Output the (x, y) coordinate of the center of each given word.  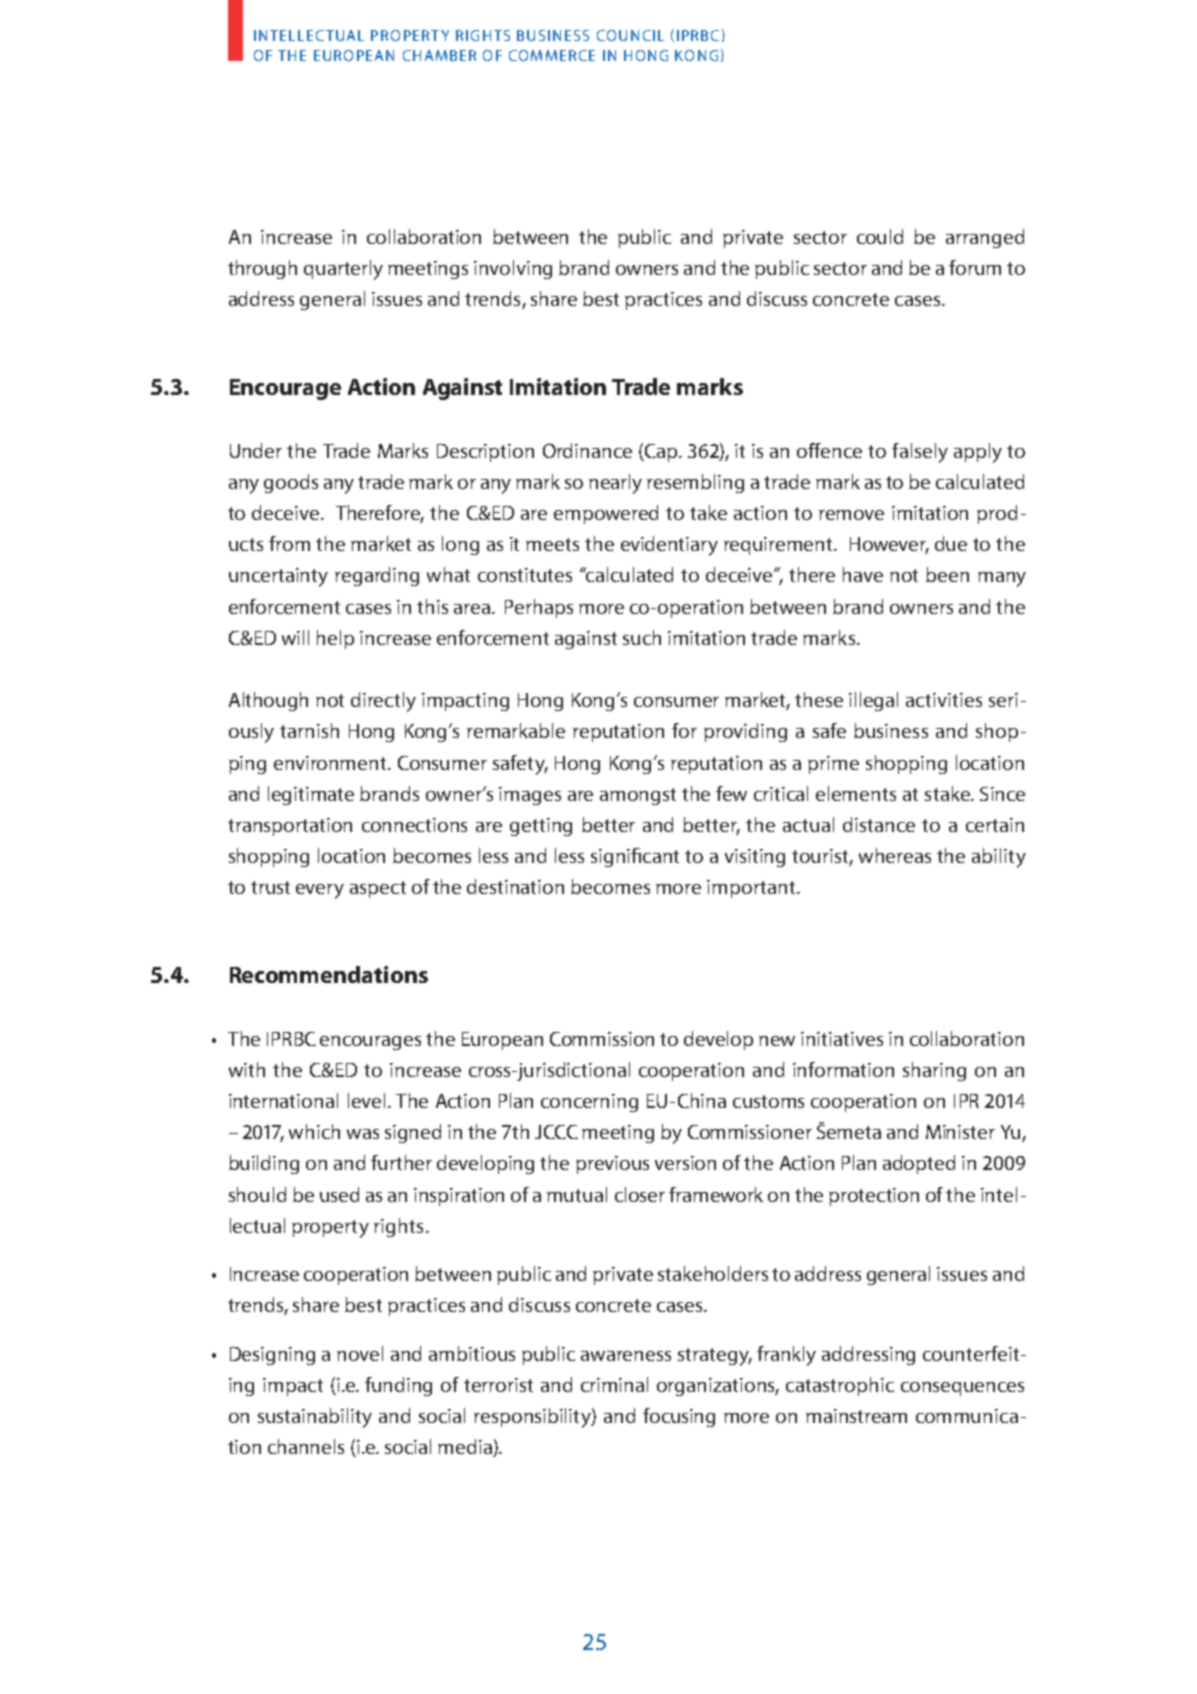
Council (630, 35)
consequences (962, 1389)
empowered (606, 514)
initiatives (842, 1039)
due (951, 543)
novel (360, 1353)
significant (635, 857)
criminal (614, 1384)
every (320, 891)
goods (291, 483)
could (880, 236)
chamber (439, 55)
